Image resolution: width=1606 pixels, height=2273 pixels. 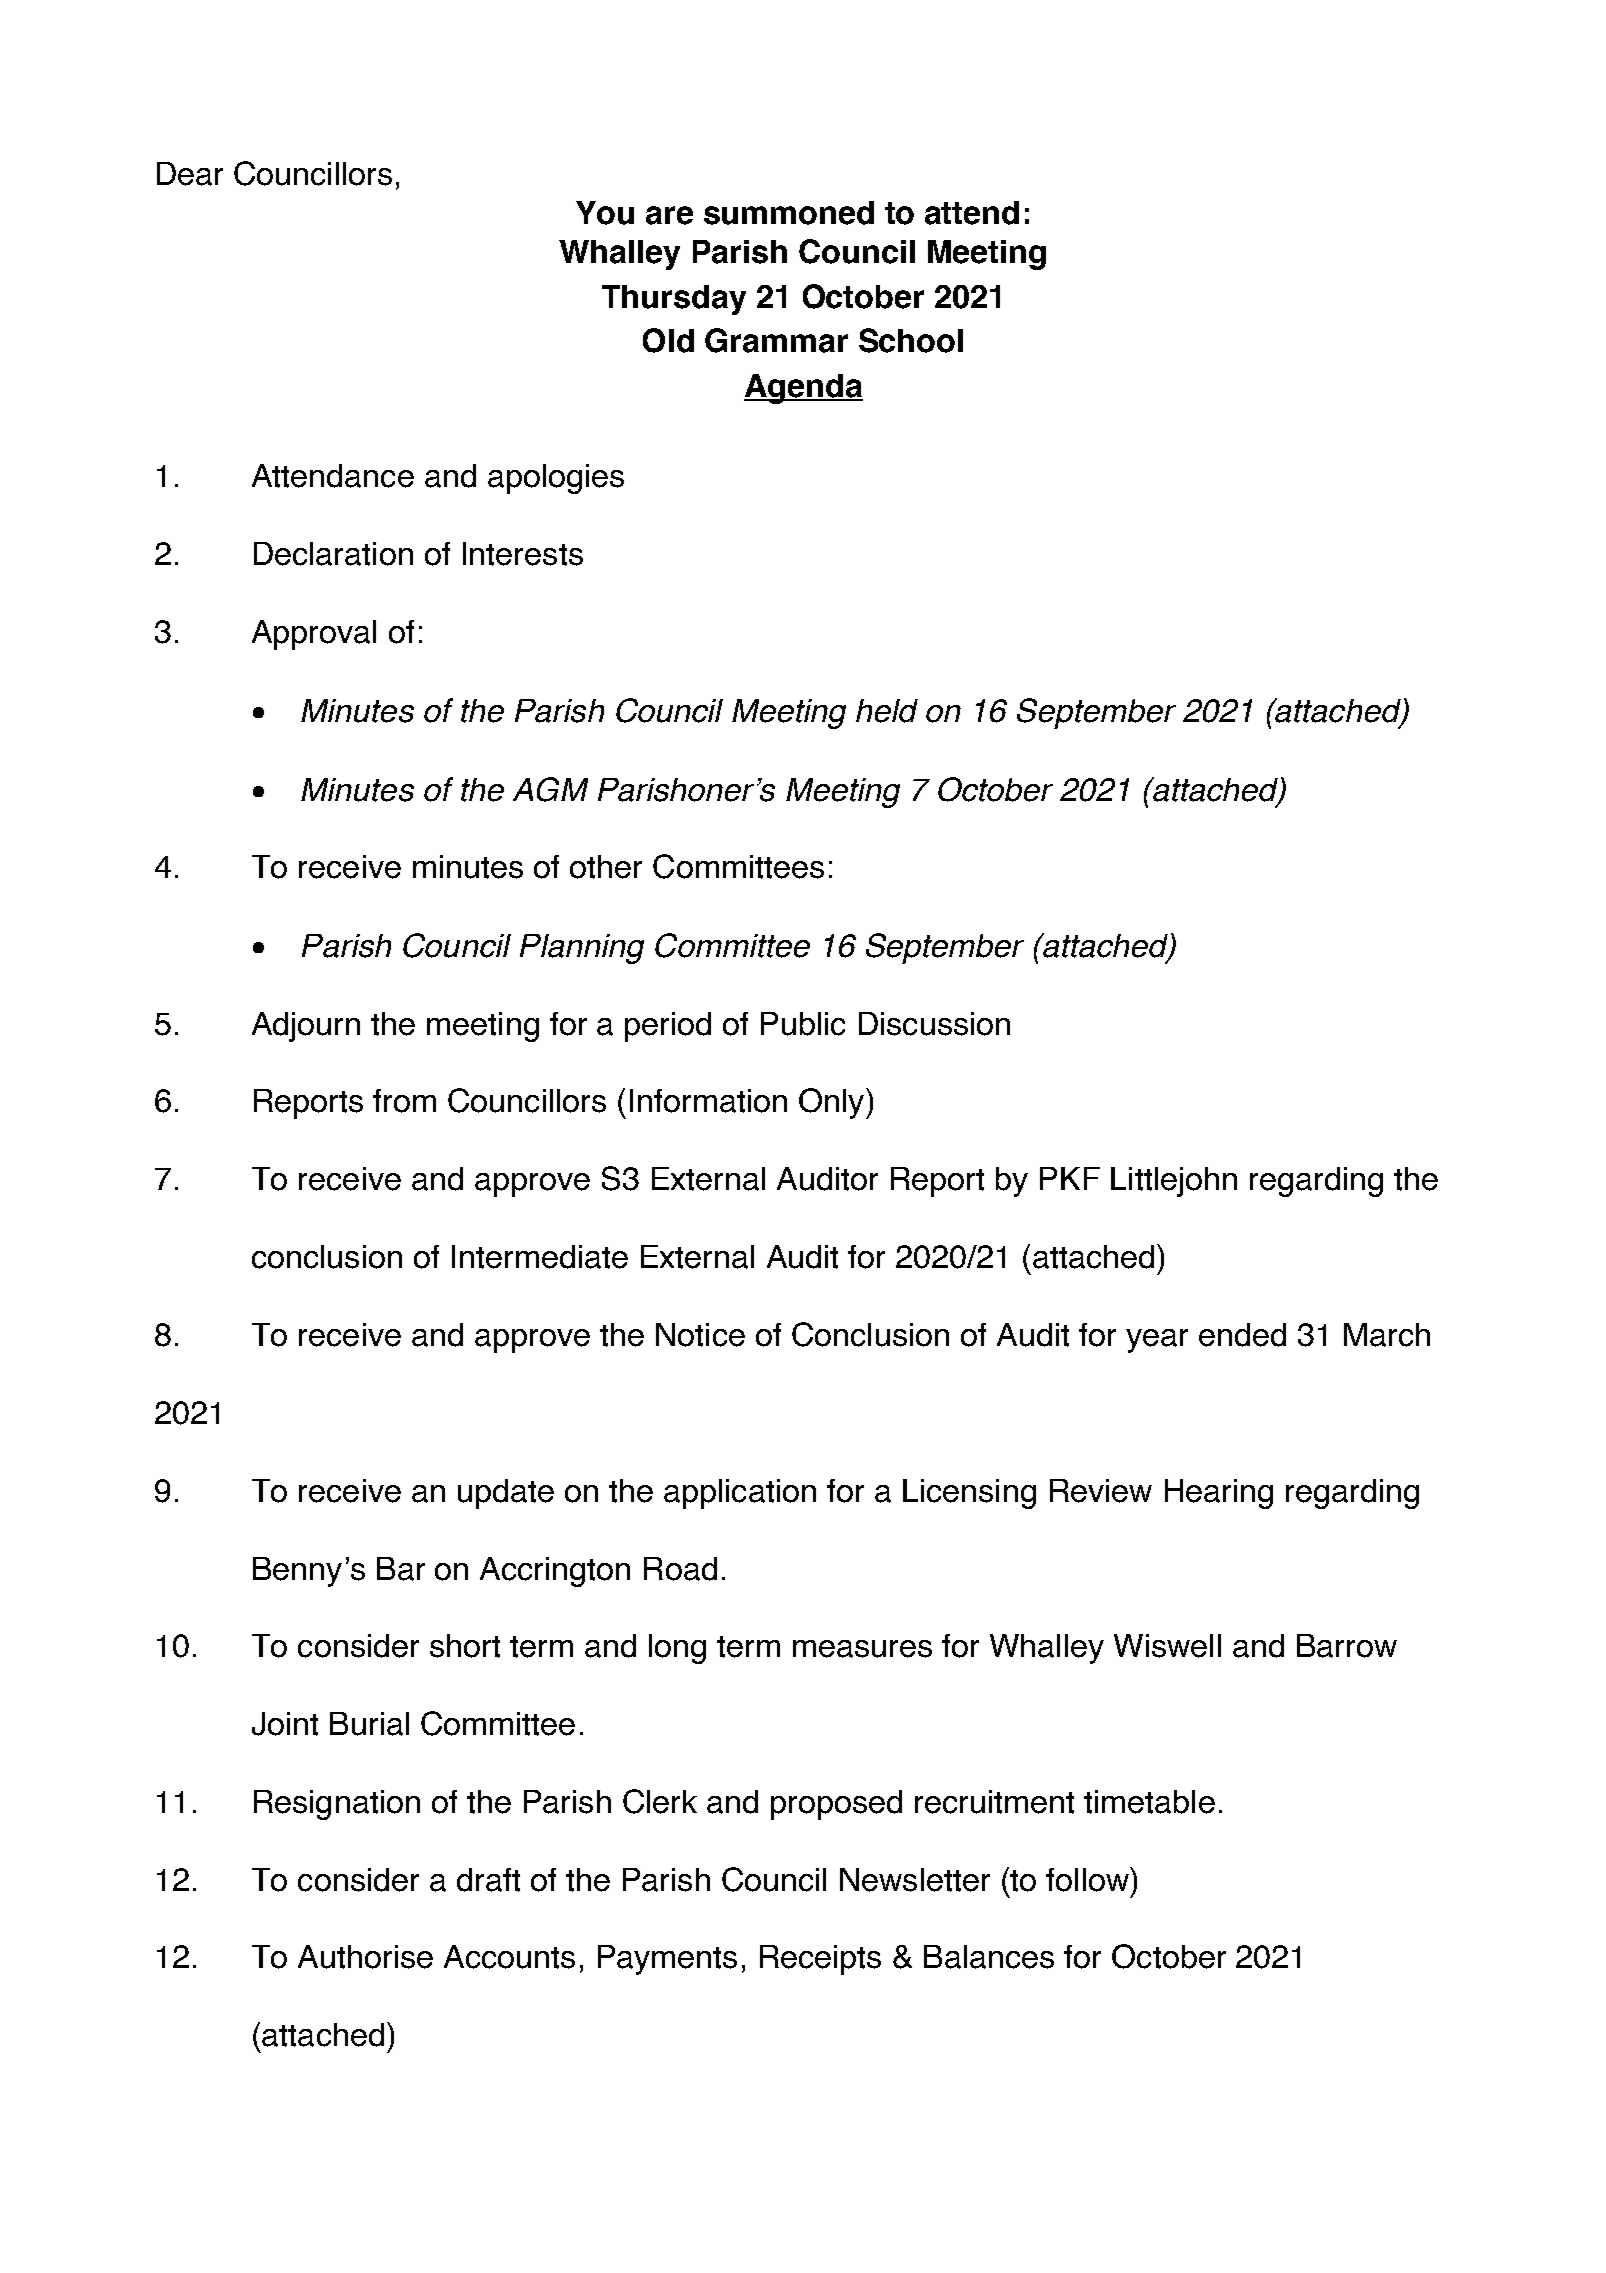 What do you see at coordinates (190, 174) in the document?
I see `Dear` at bounding box center [190, 174].
